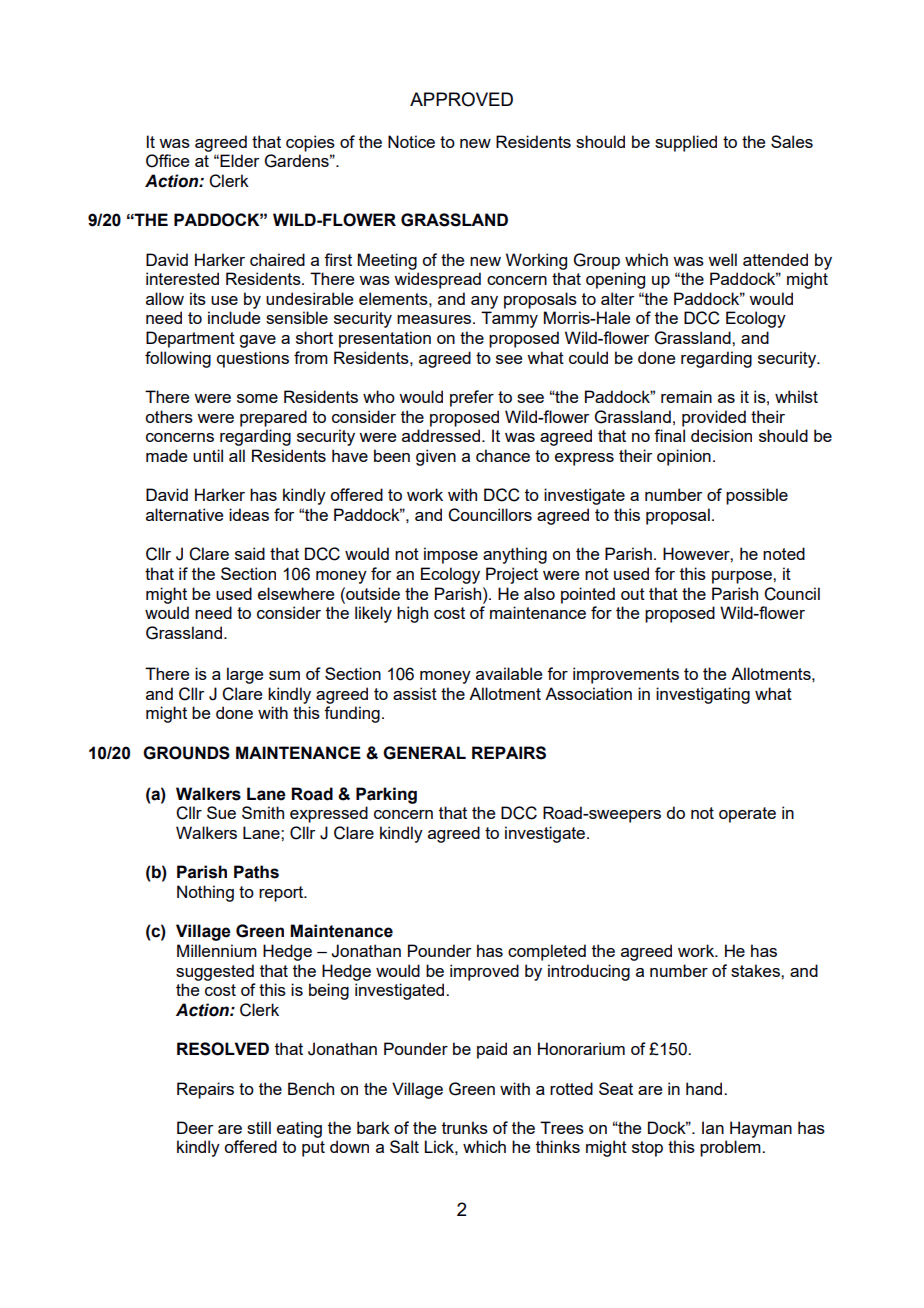  Describe the element at coordinates (686, 396) in the screenshot. I see `remain` at that location.
